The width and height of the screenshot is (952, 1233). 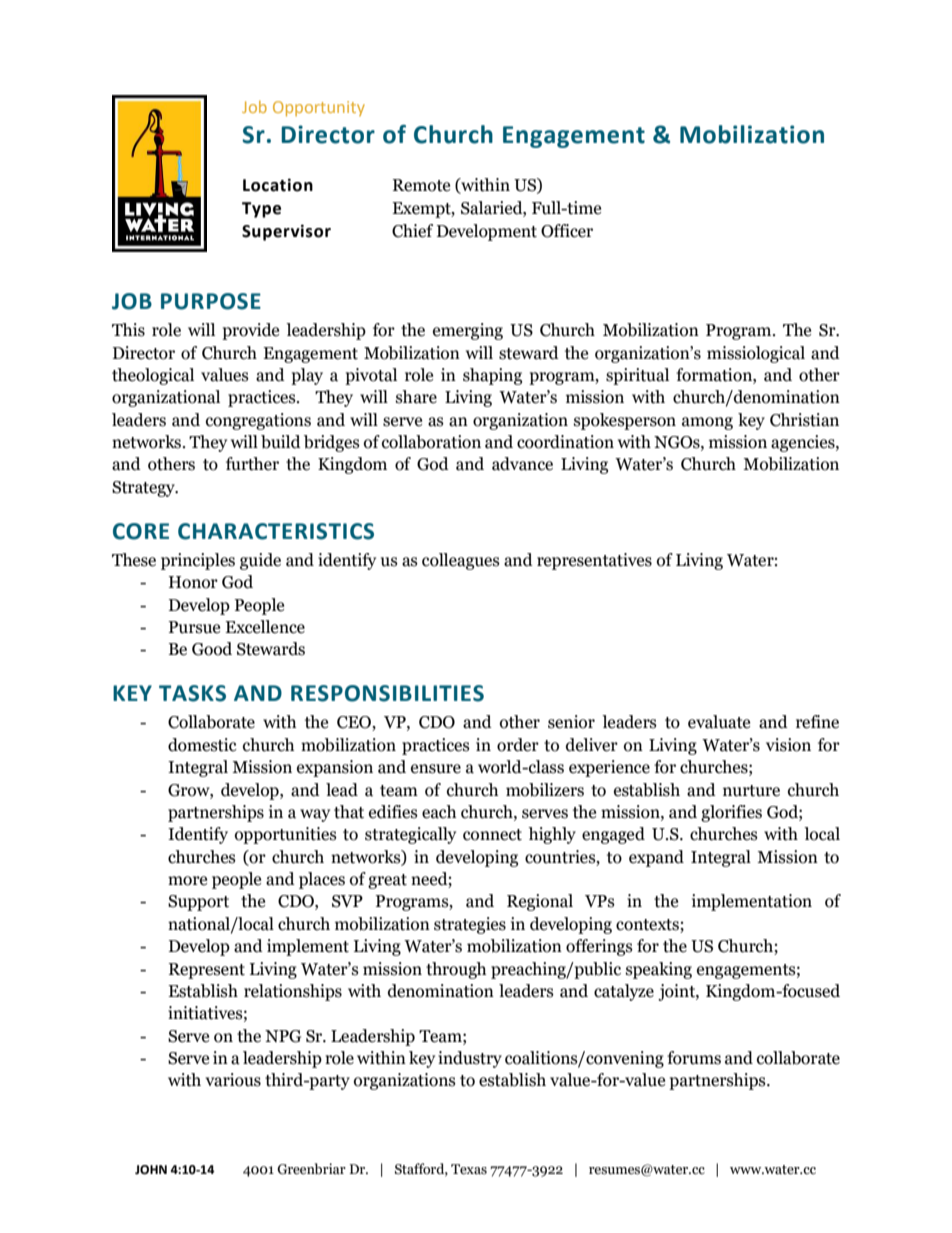 I want to click on Remote, so click(x=421, y=185).
